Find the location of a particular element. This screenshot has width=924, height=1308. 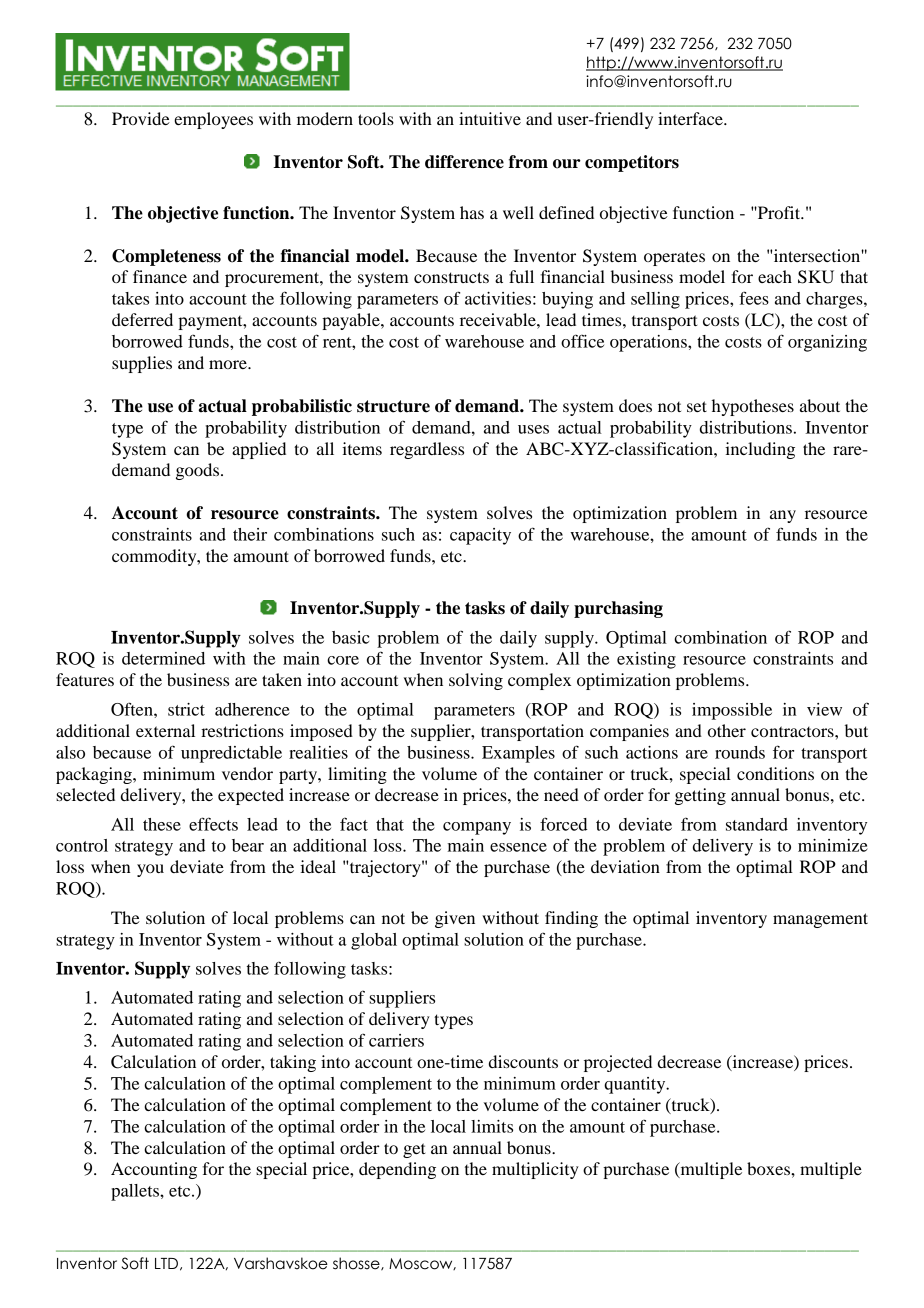

Provide is located at coordinates (141, 118).
